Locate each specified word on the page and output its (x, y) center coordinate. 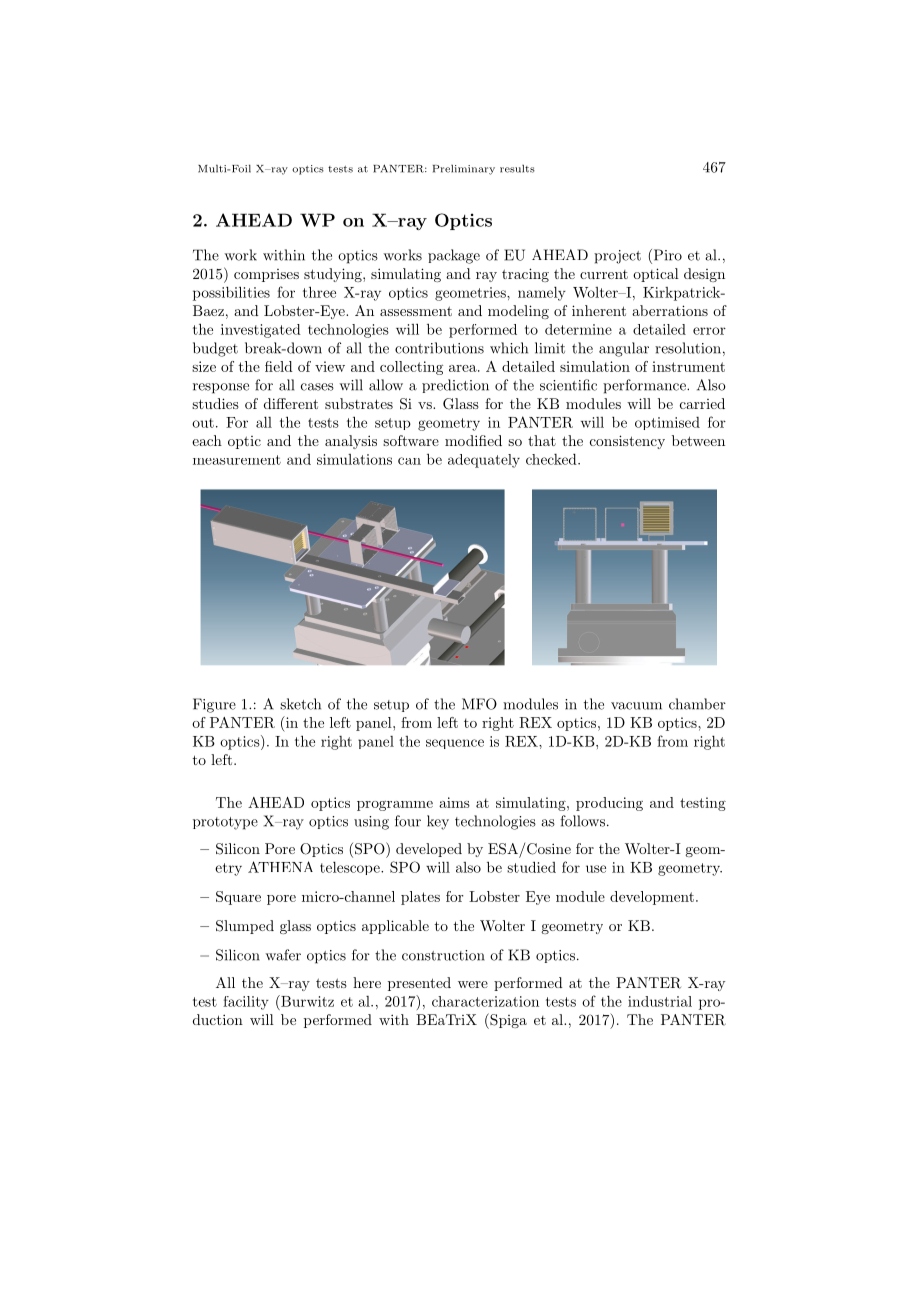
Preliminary (464, 170)
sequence (455, 744)
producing (609, 804)
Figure (214, 705)
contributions (439, 348)
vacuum (636, 706)
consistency (627, 442)
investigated (261, 331)
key (438, 822)
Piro (666, 256)
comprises (266, 275)
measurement (237, 460)
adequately (484, 461)
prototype (225, 823)
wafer (283, 955)
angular (624, 349)
